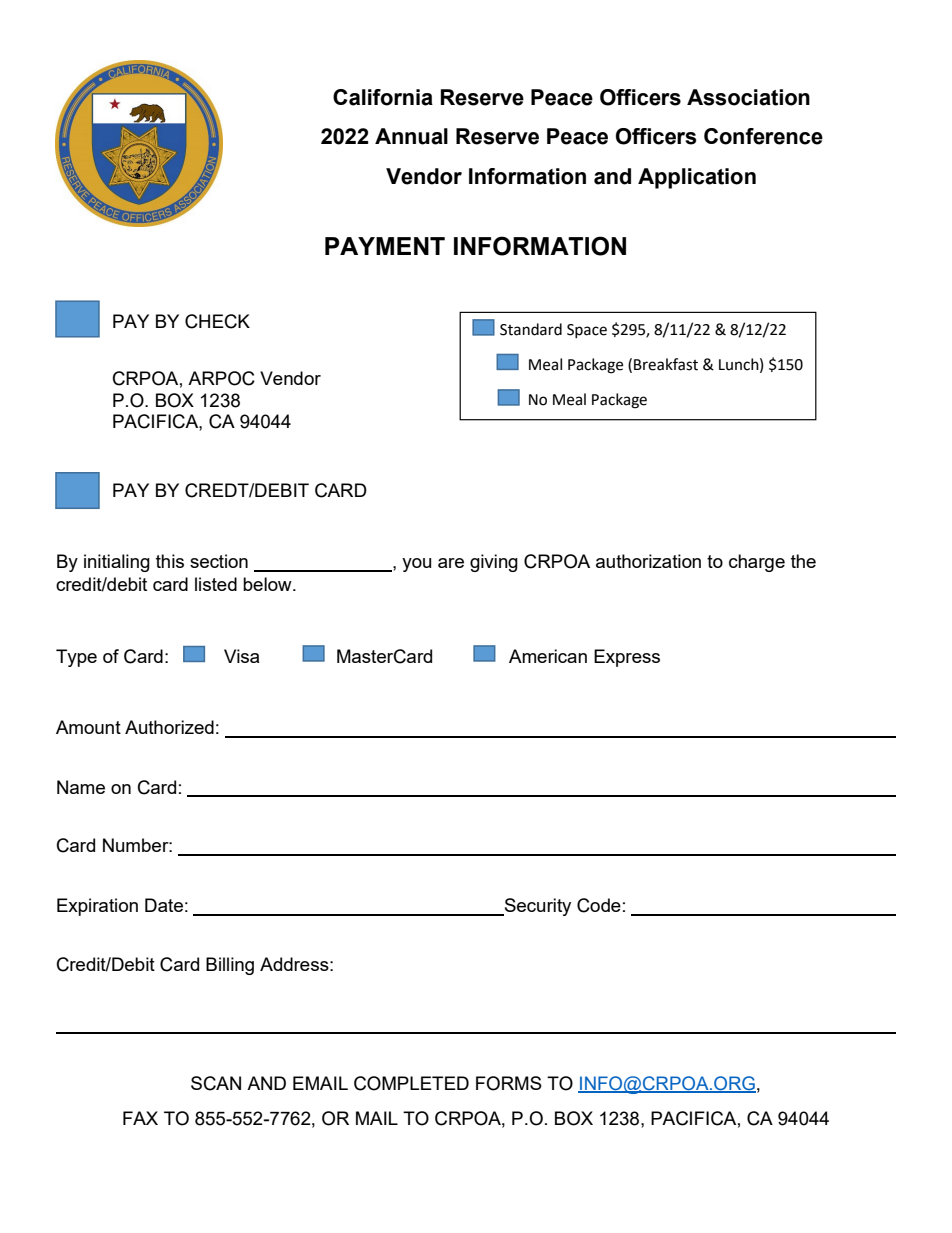  Describe the element at coordinates (140, 1118) in the page. I see `FAX` at that location.
